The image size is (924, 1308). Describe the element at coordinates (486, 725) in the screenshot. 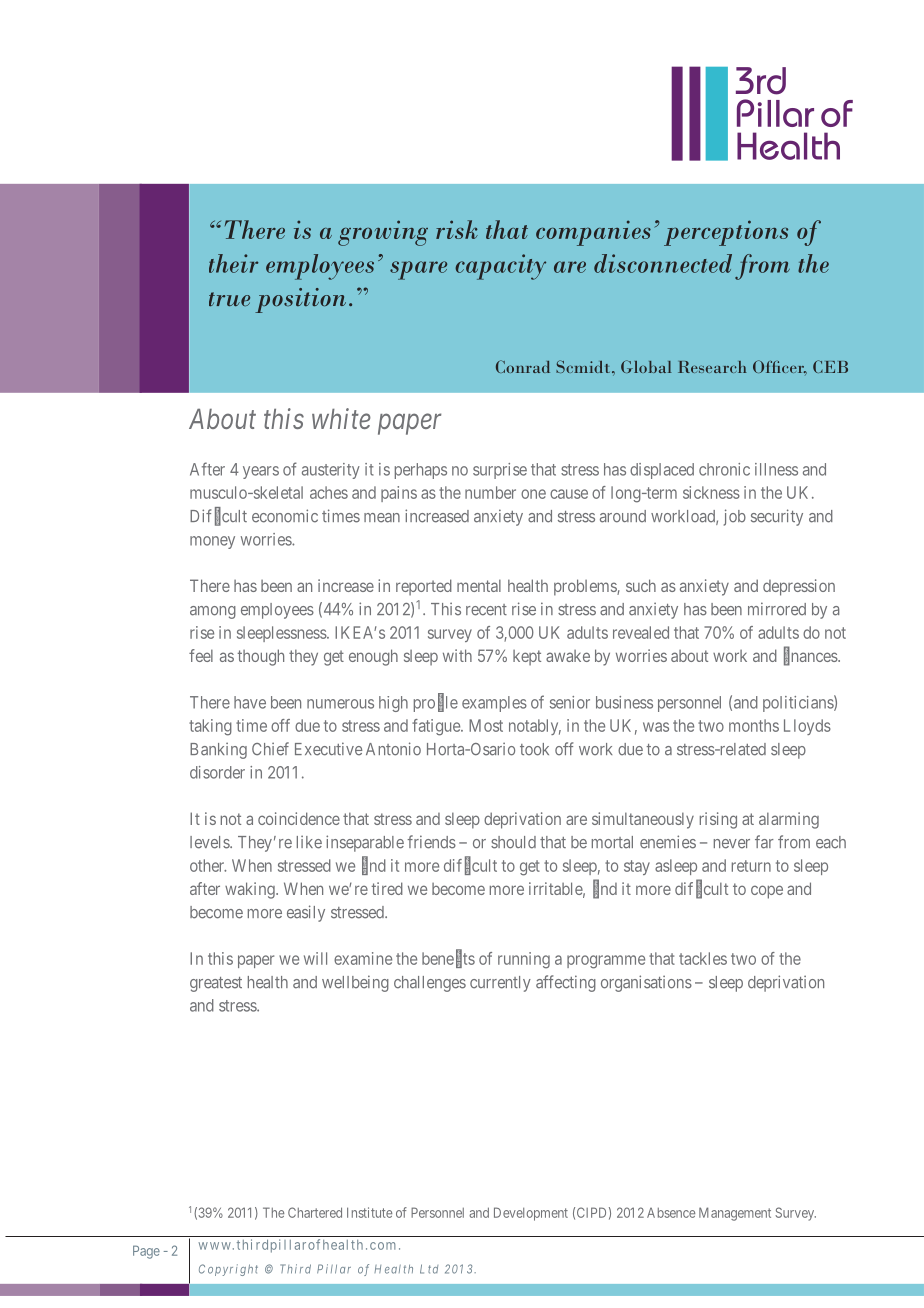

I see `Most` at that location.
